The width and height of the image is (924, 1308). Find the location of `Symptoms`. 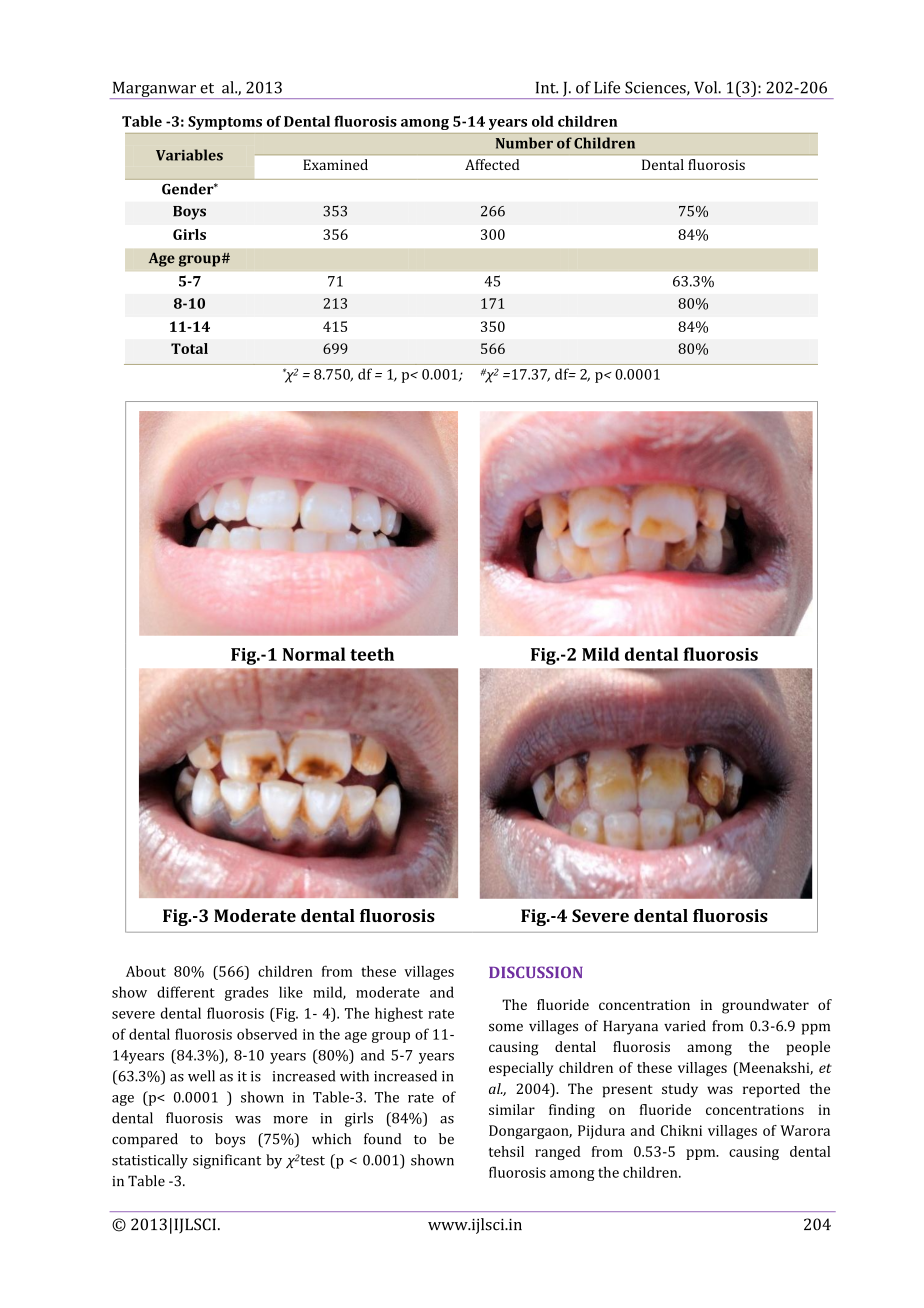

Symptoms is located at coordinates (225, 123).
